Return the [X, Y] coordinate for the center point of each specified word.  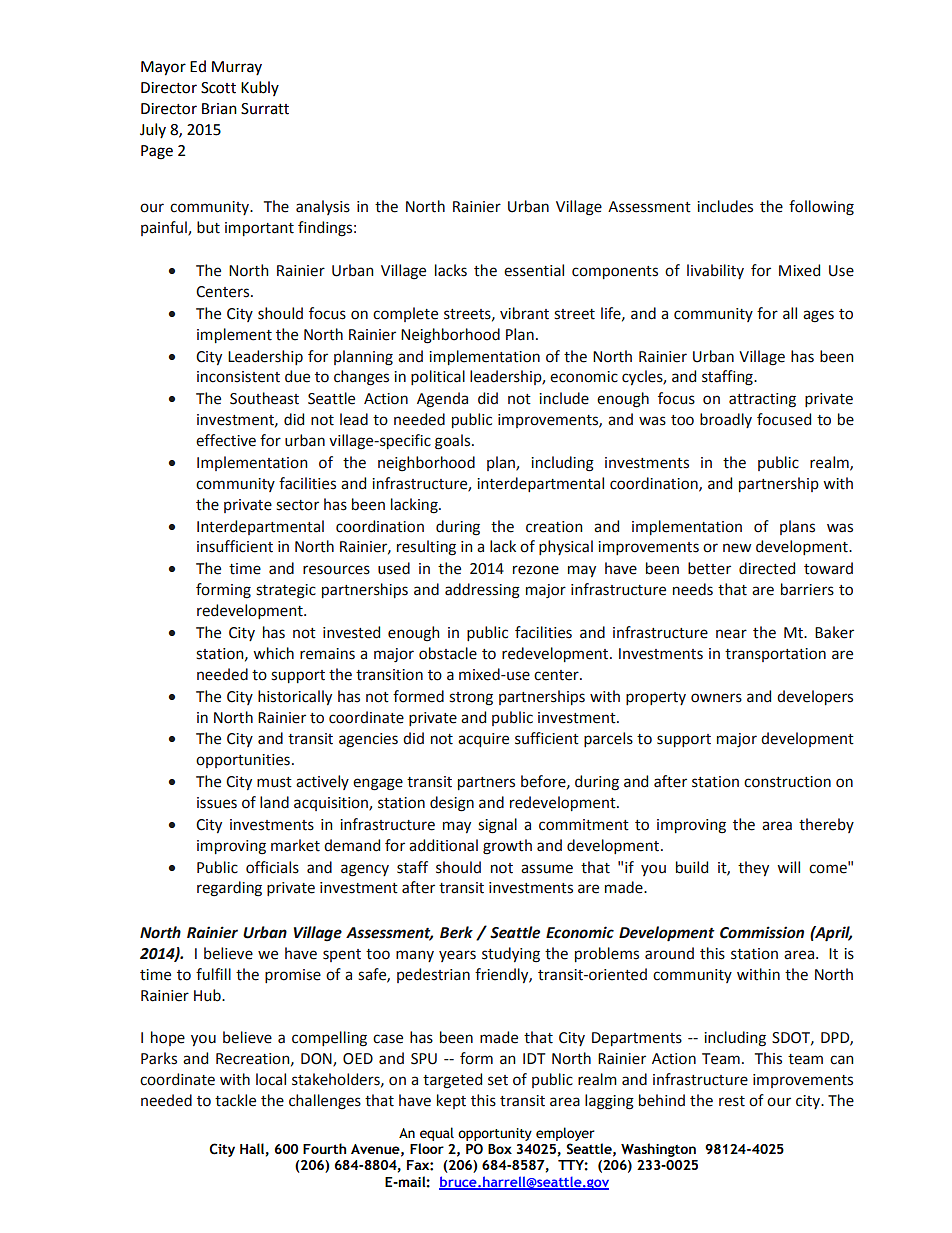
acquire [483, 740]
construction [787, 782]
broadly [726, 420]
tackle [235, 1100]
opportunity [495, 1134]
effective [226, 440]
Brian [219, 109]
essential [534, 270]
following [821, 208]
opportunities [243, 761]
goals [454, 442]
